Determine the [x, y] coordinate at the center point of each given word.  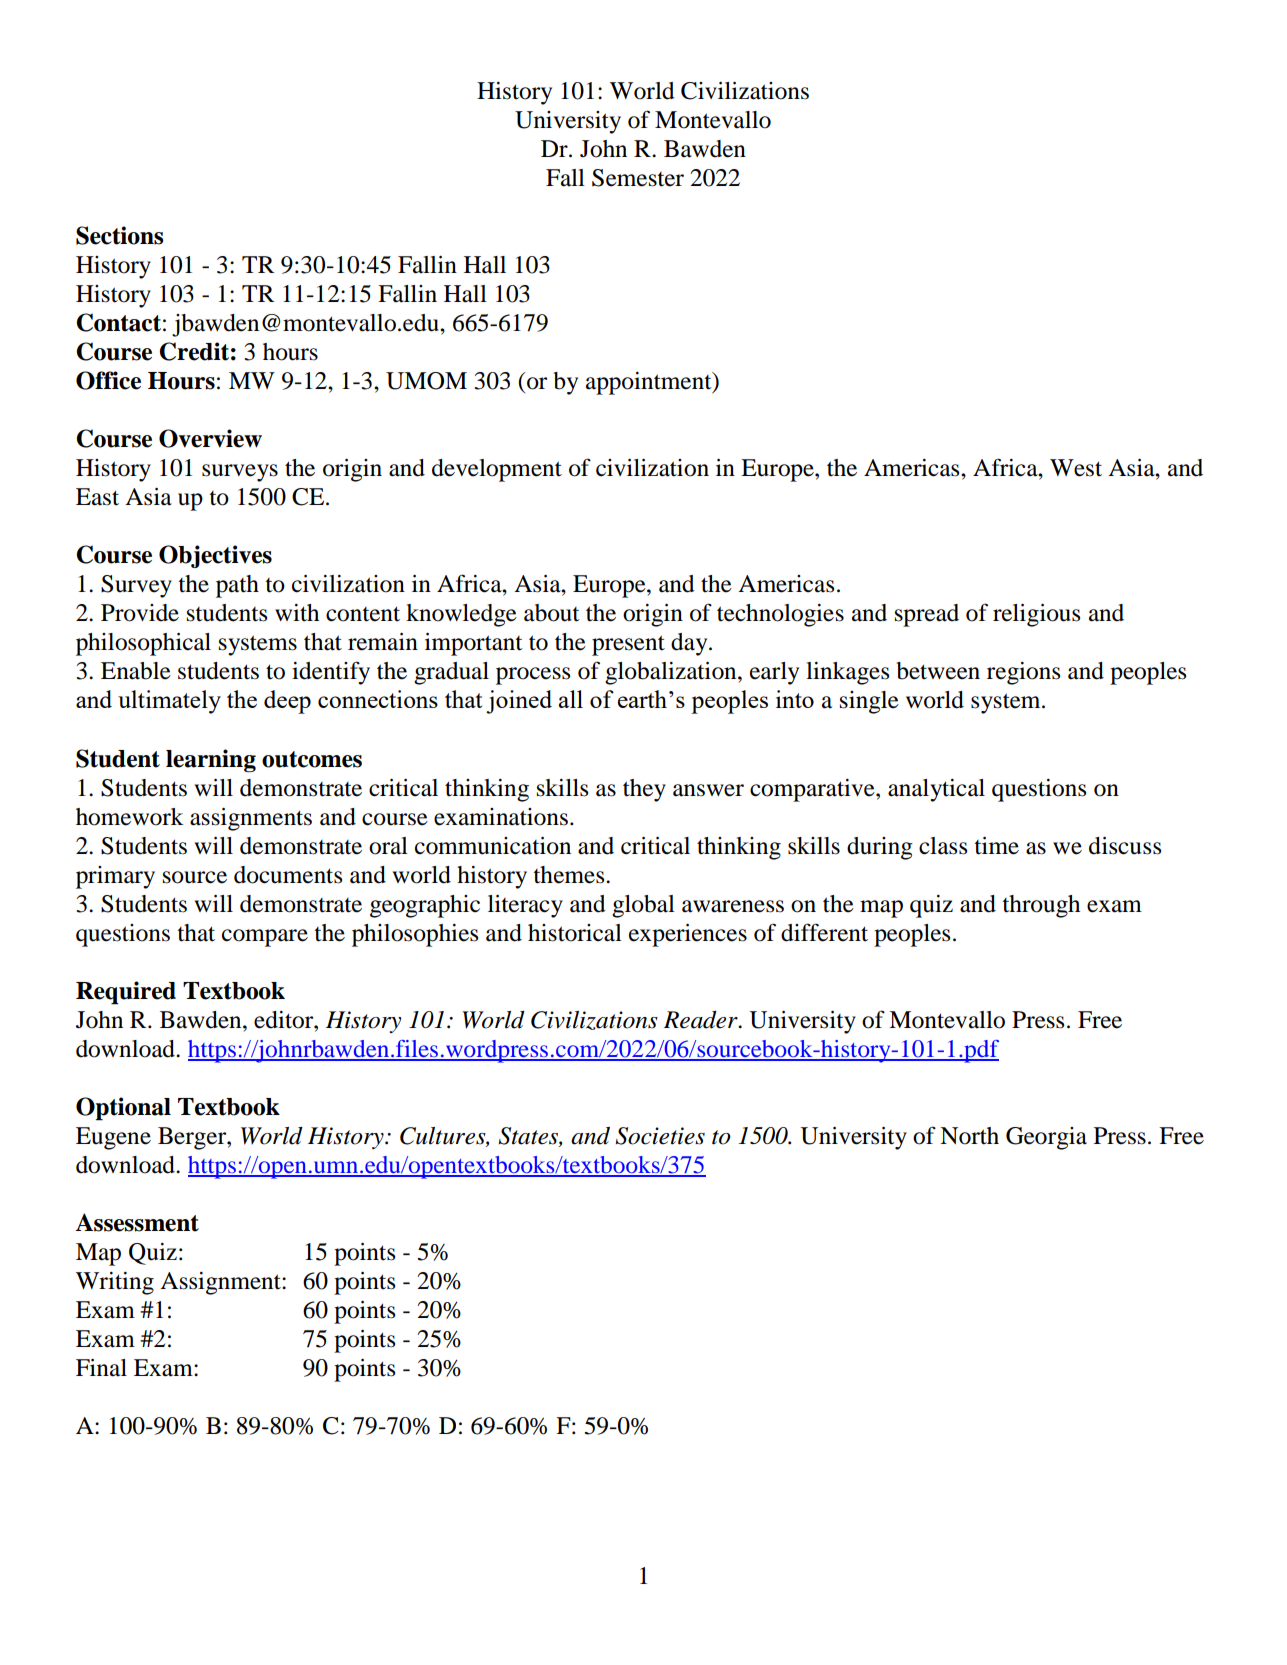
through [1041, 906]
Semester [638, 178]
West [1076, 468]
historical [575, 933]
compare [265, 938]
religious [1036, 615]
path [237, 586]
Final [101, 1368]
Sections [120, 235]
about [552, 613]
